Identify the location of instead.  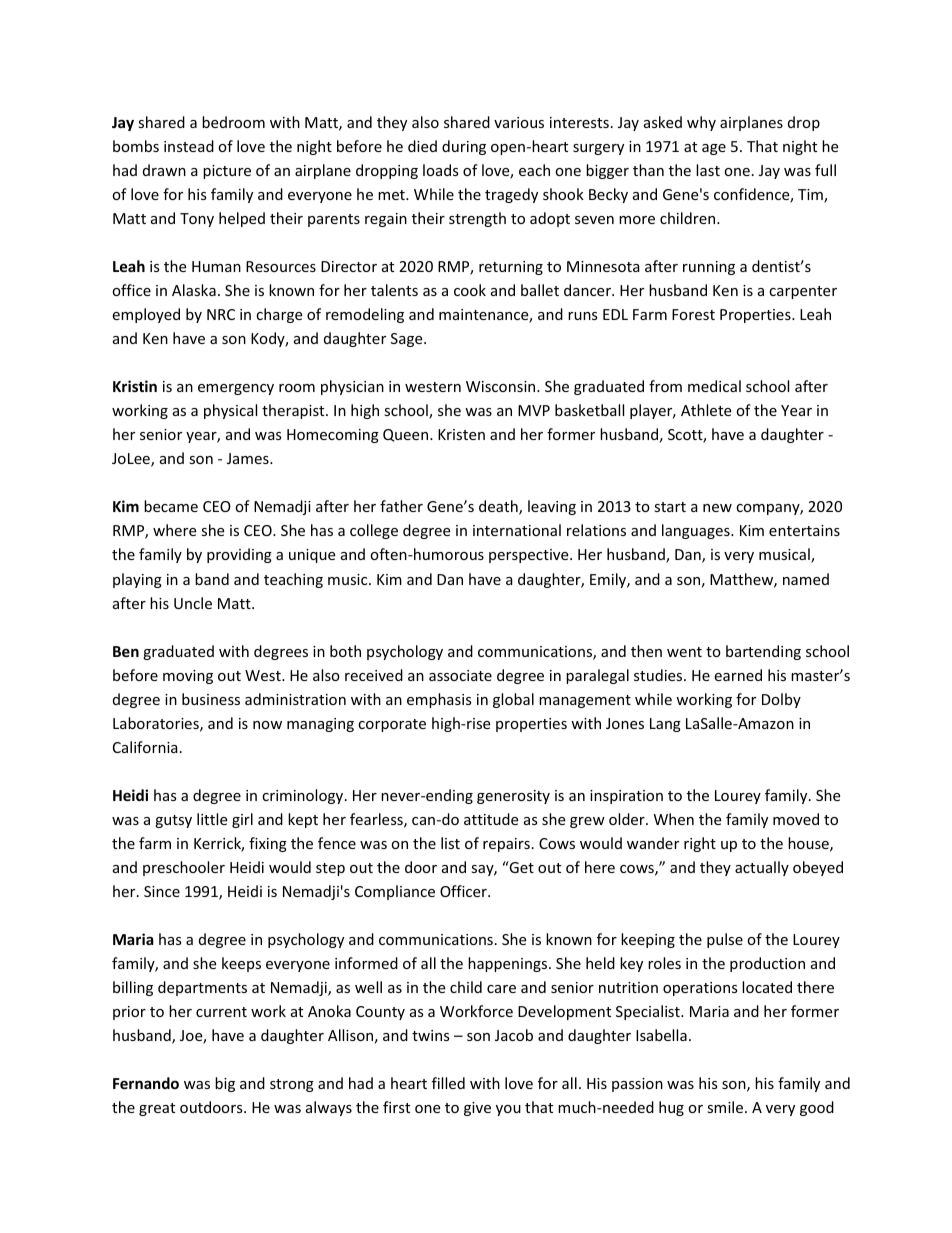
(189, 146).
